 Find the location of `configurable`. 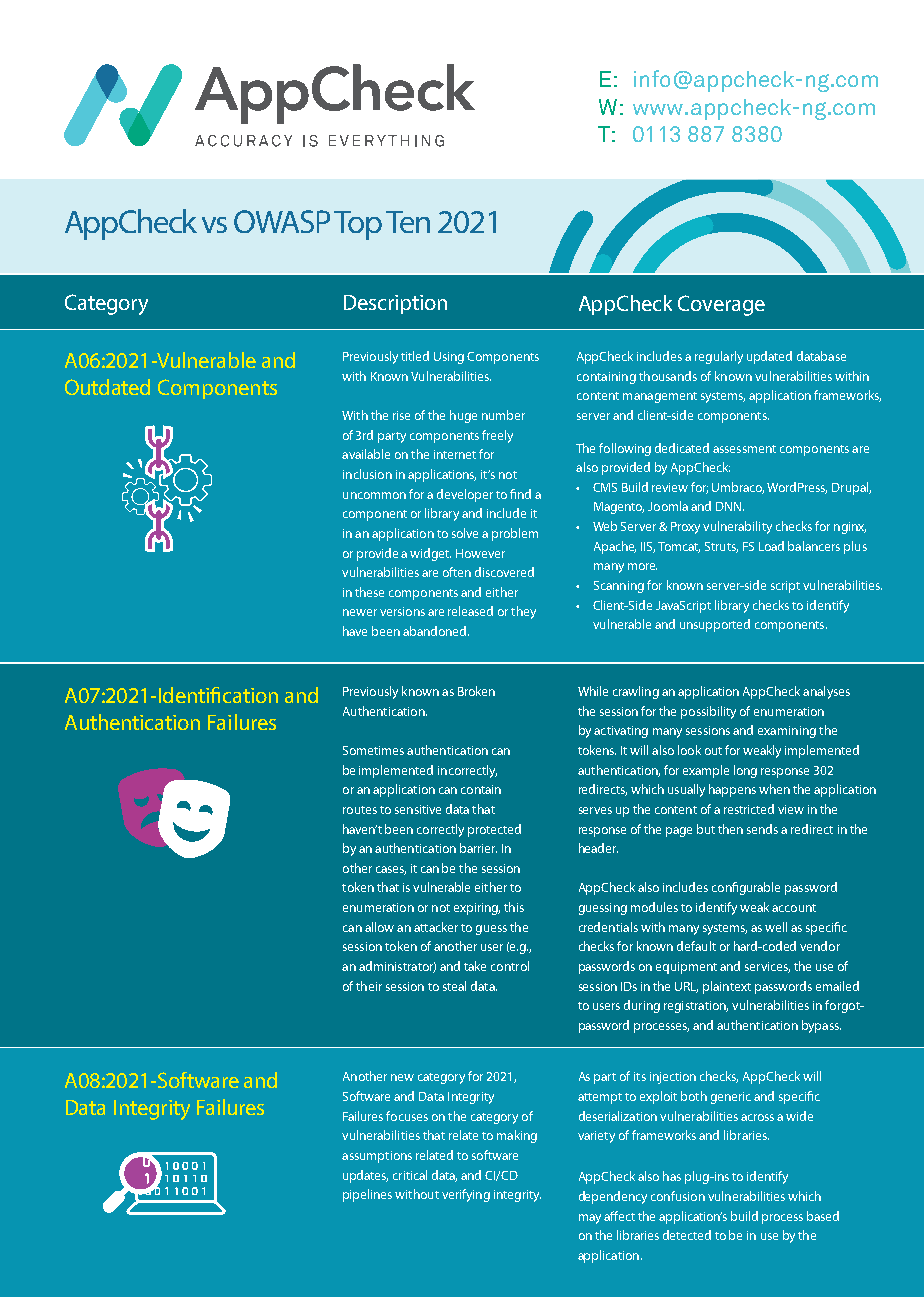

configurable is located at coordinates (746, 888).
